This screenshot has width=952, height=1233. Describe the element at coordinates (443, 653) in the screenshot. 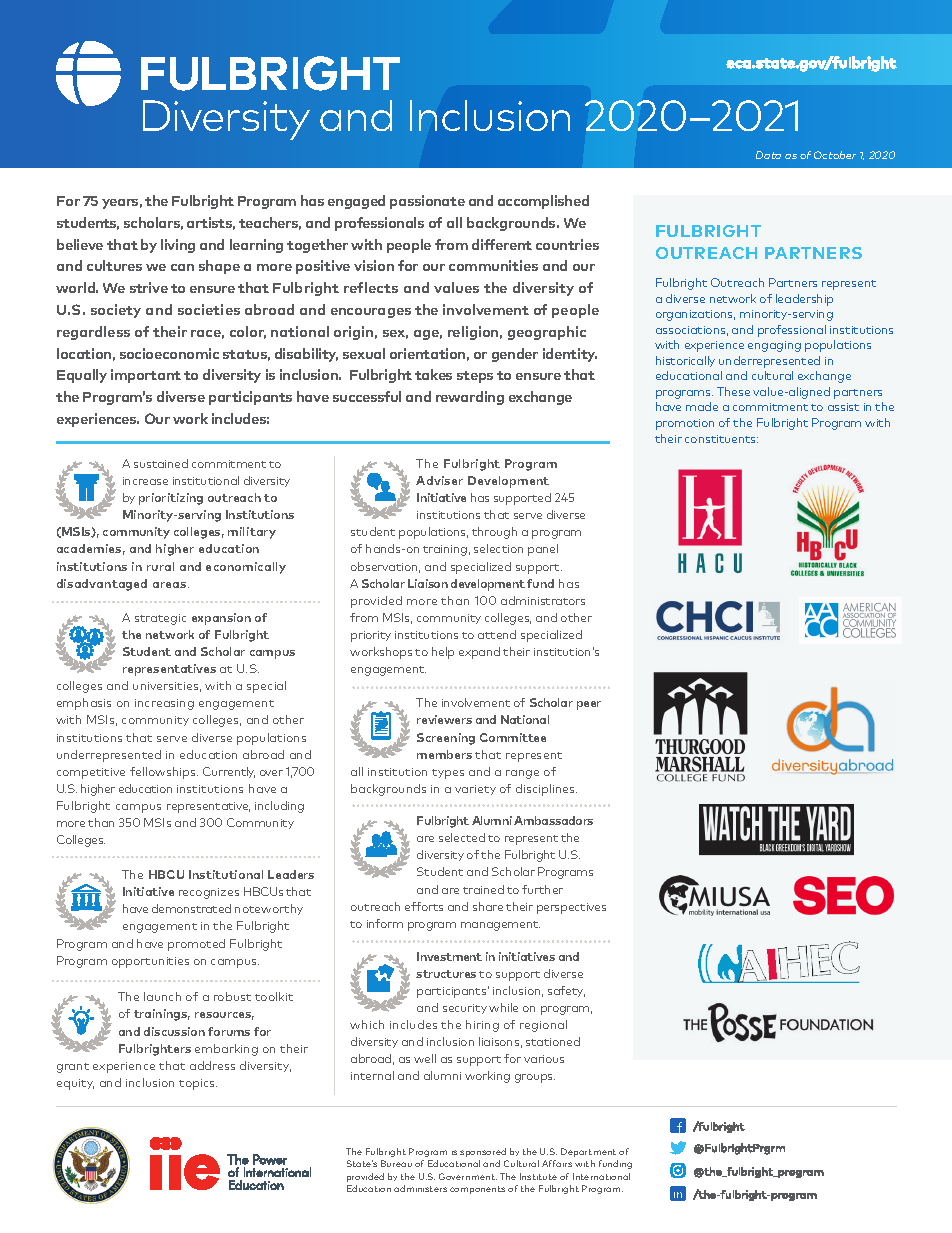

I see `help` at that location.
